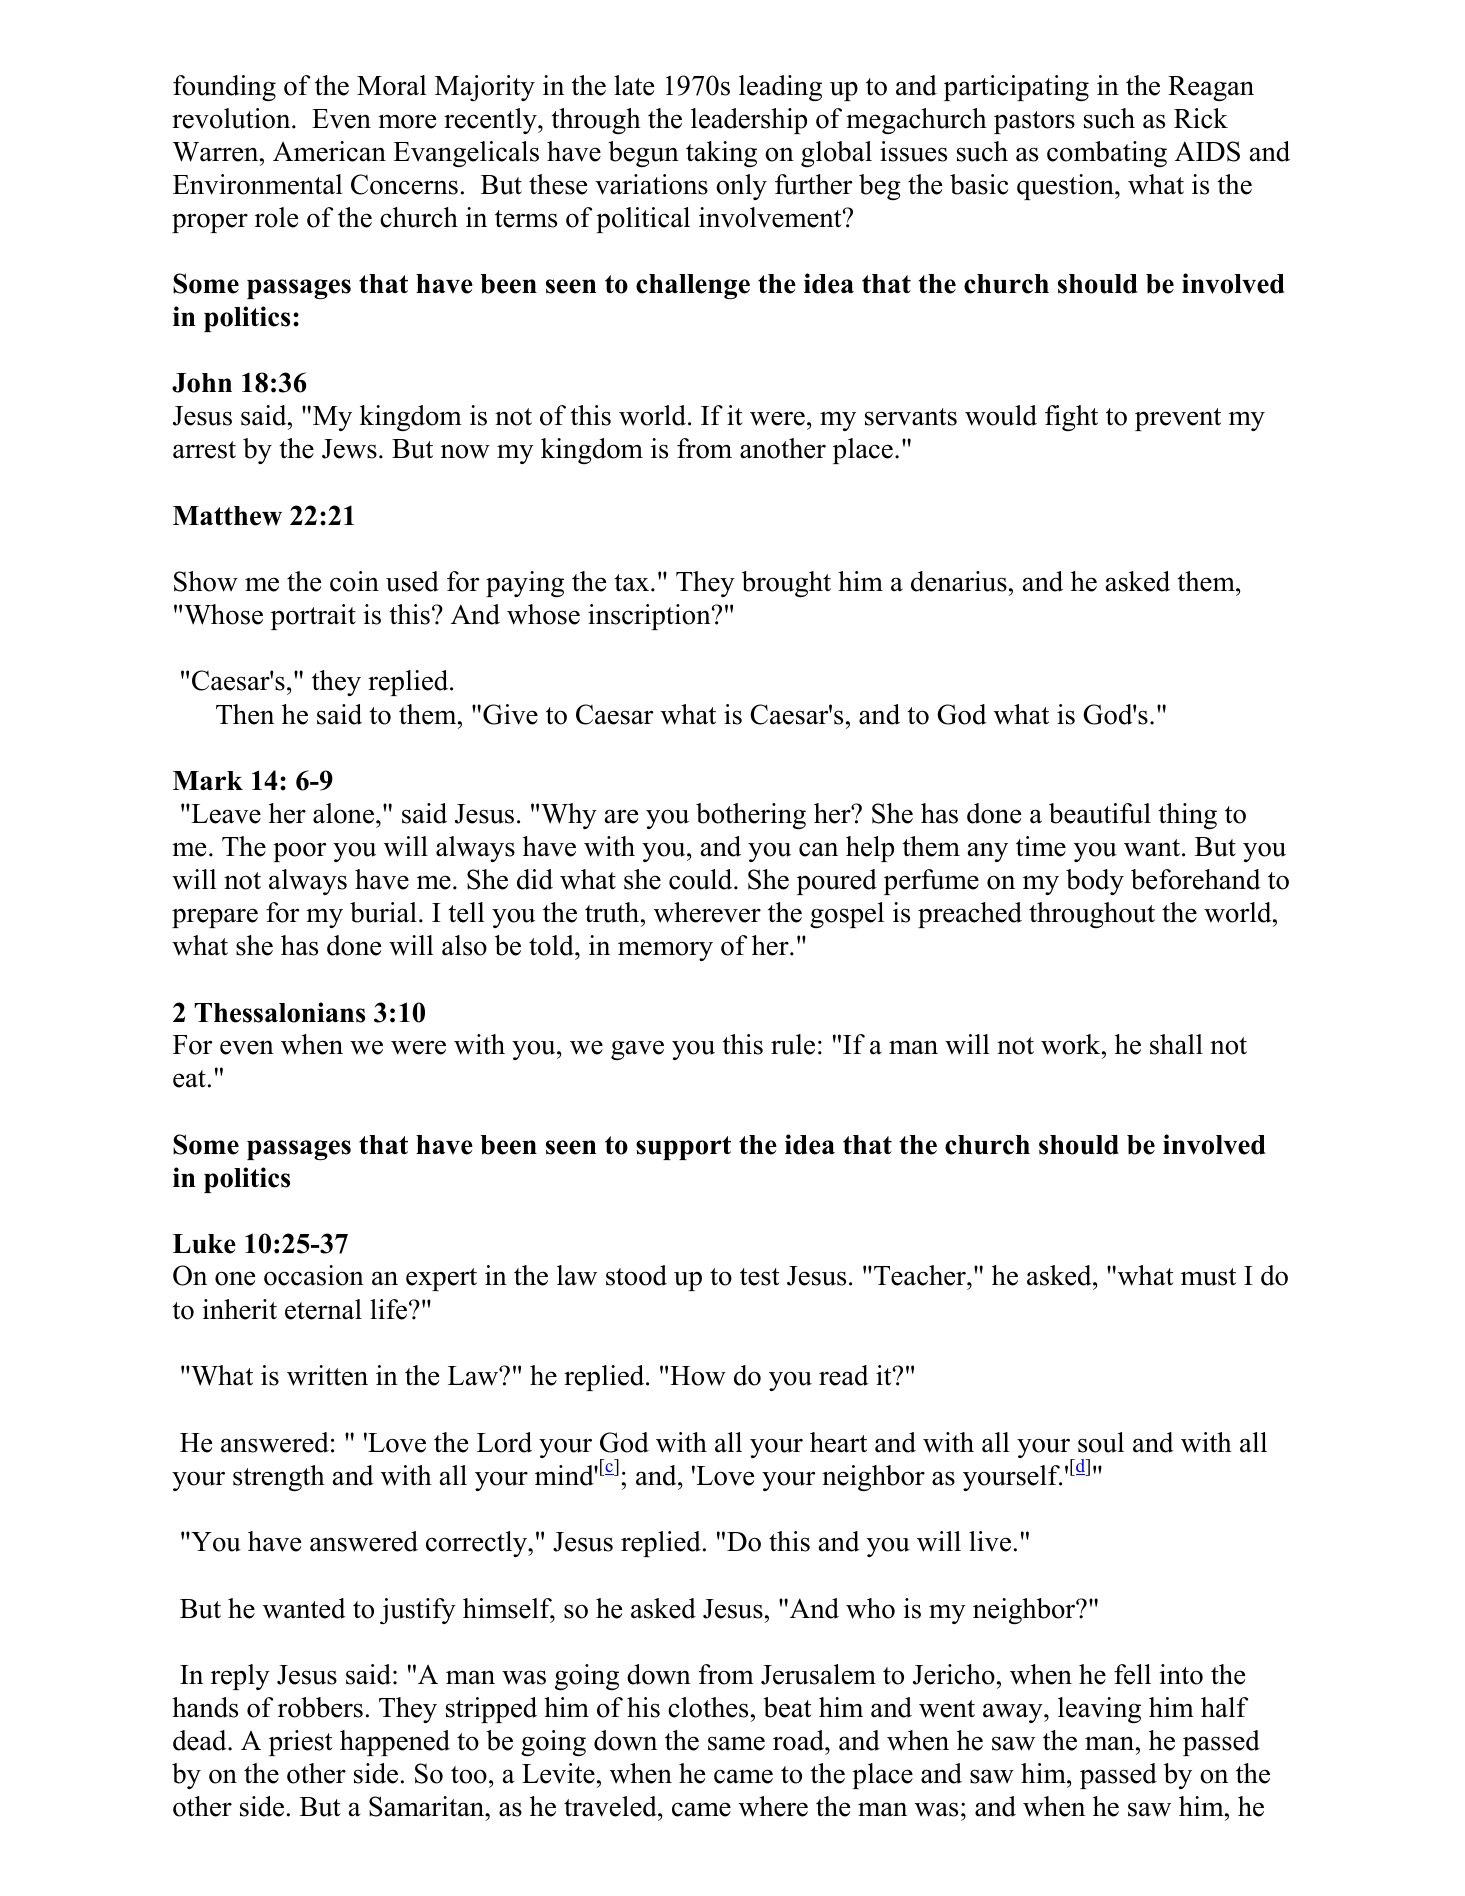  I want to click on soul, so click(1101, 1442).
